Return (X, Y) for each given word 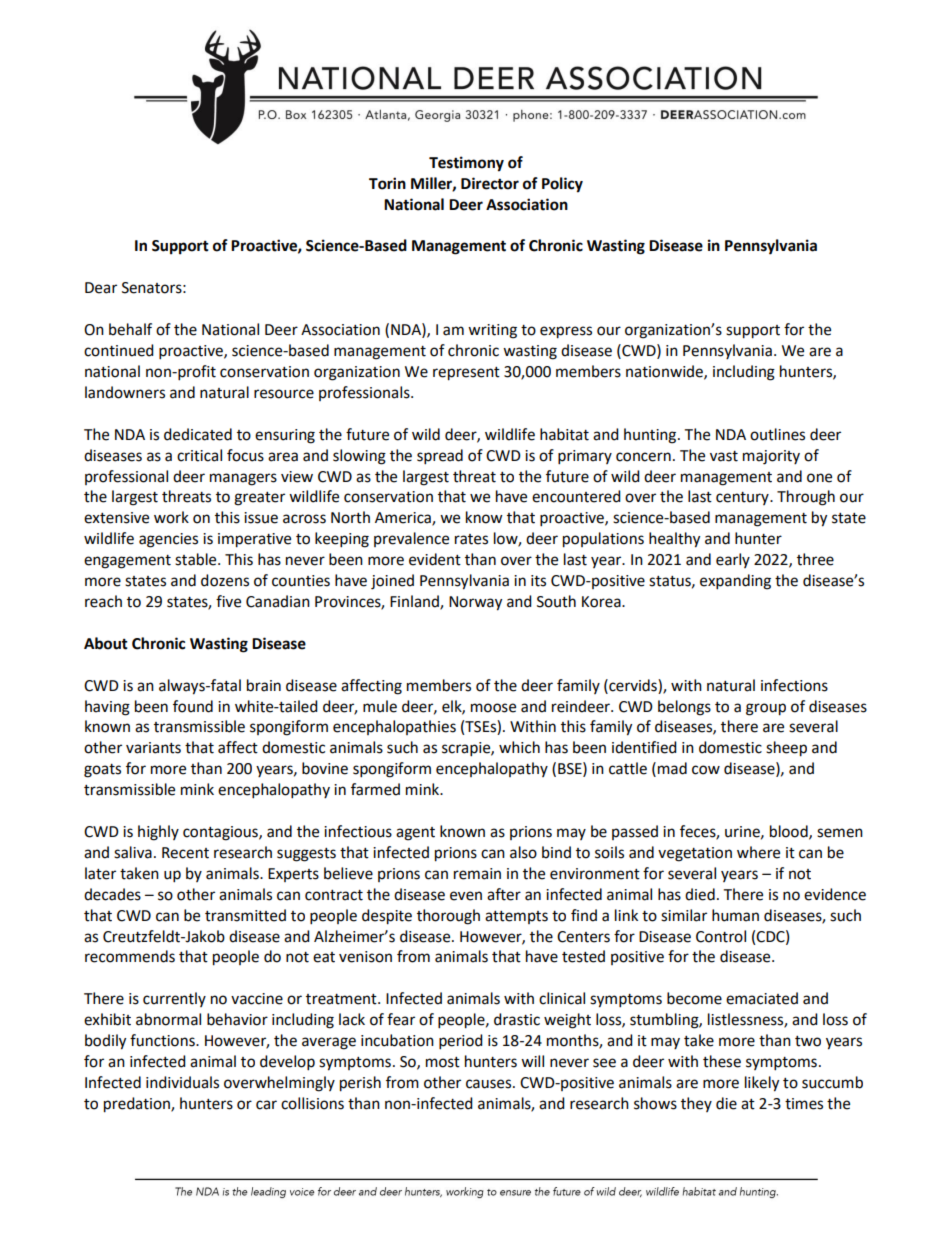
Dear (101, 288)
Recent (185, 853)
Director (490, 183)
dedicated (198, 434)
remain (477, 874)
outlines (777, 434)
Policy (562, 185)
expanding (735, 582)
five (228, 601)
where (758, 852)
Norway (475, 603)
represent (466, 374)
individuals (182, 1082)
